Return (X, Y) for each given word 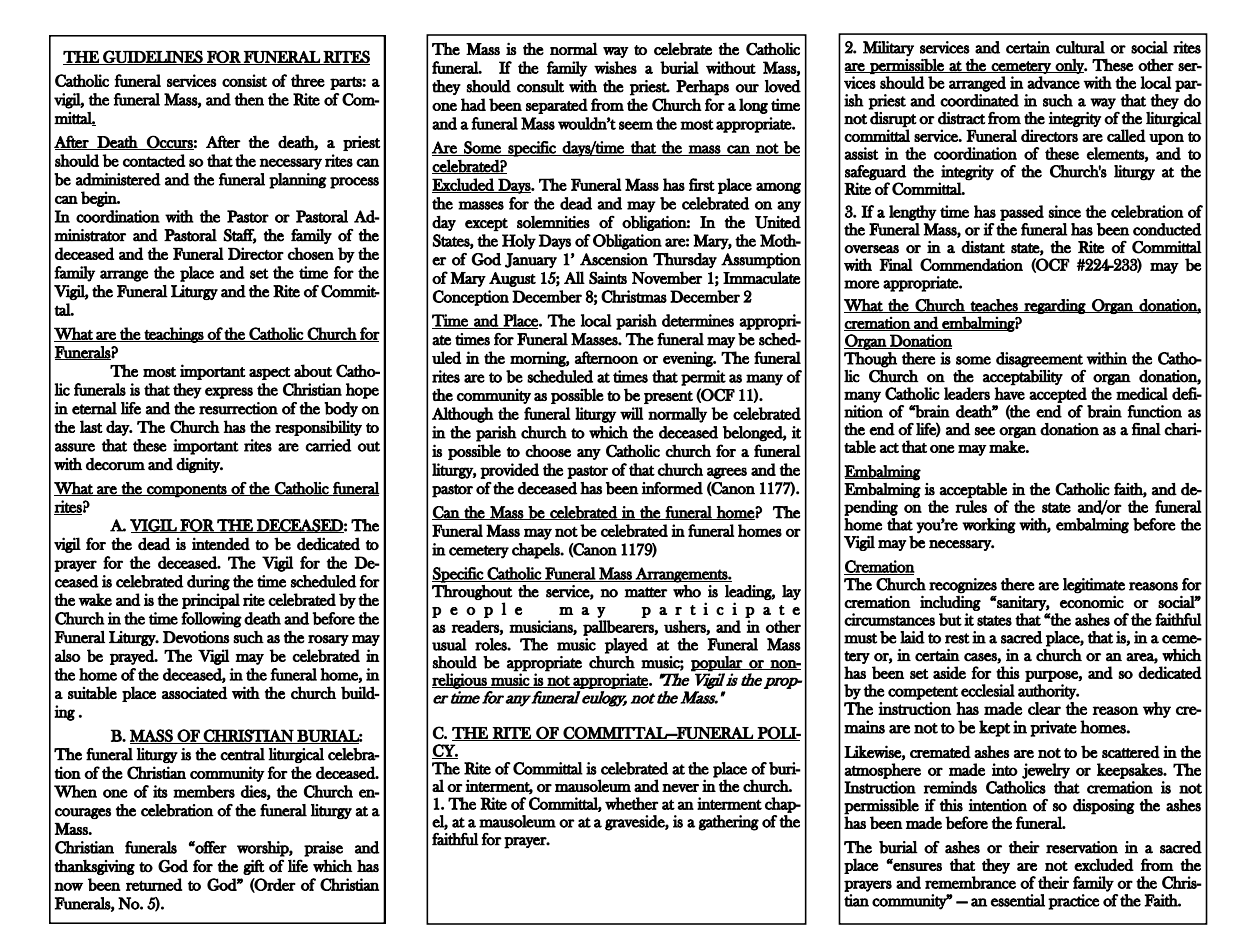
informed (672, 488)
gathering (729, 823)
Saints (608, 278)
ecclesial (988, 690)
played (626, 646)
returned (154, 884)
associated (195, 693)
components (187, 491)
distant (983, 247)
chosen (311, 253)
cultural (1080, 47)
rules (971, 506)
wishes (615, 67)
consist (244, 80)
